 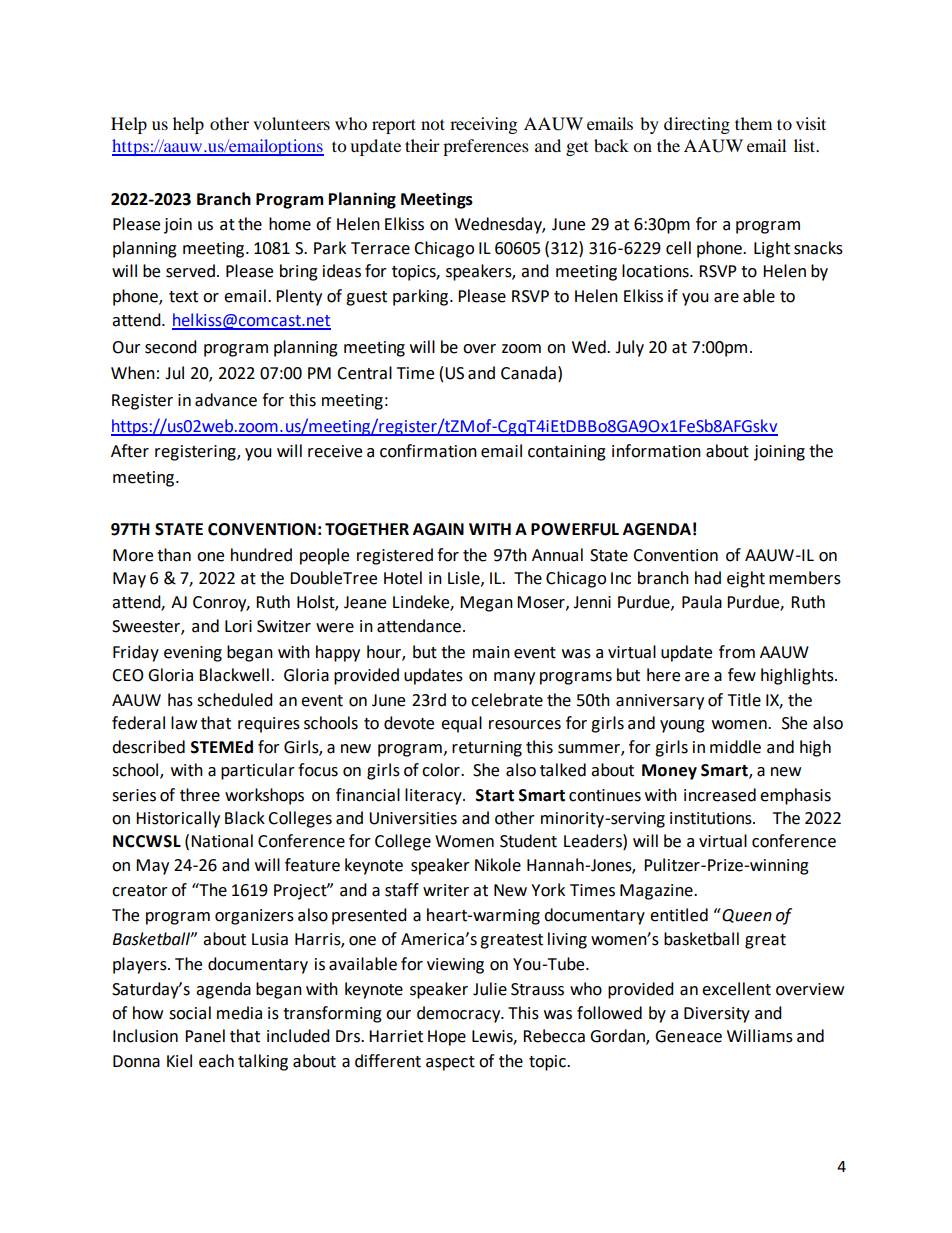 I want to click on Canada, so click(x=528, y=373).
